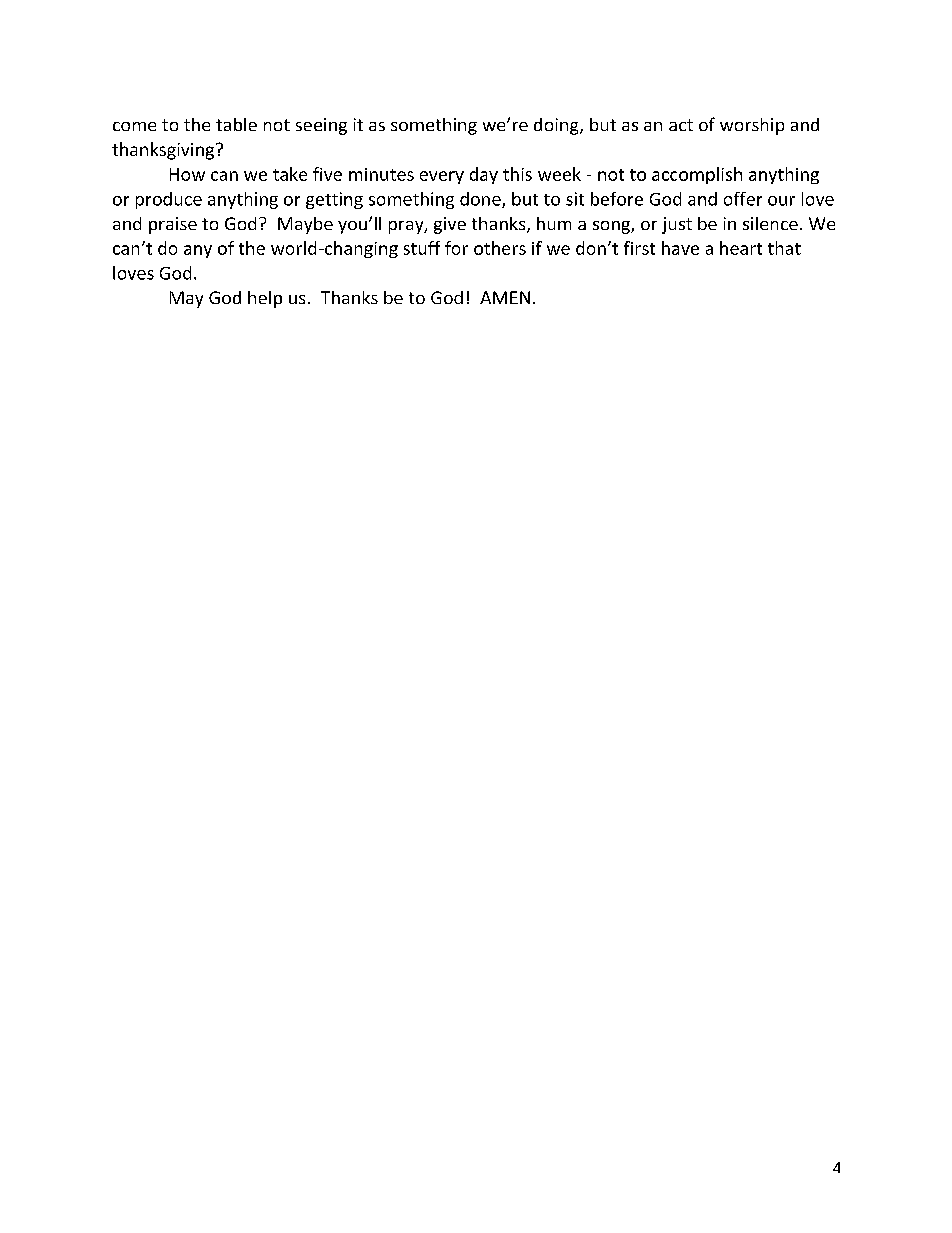  Describe the element at coordinates (236, 124) in the document. I see `table` at that location.
